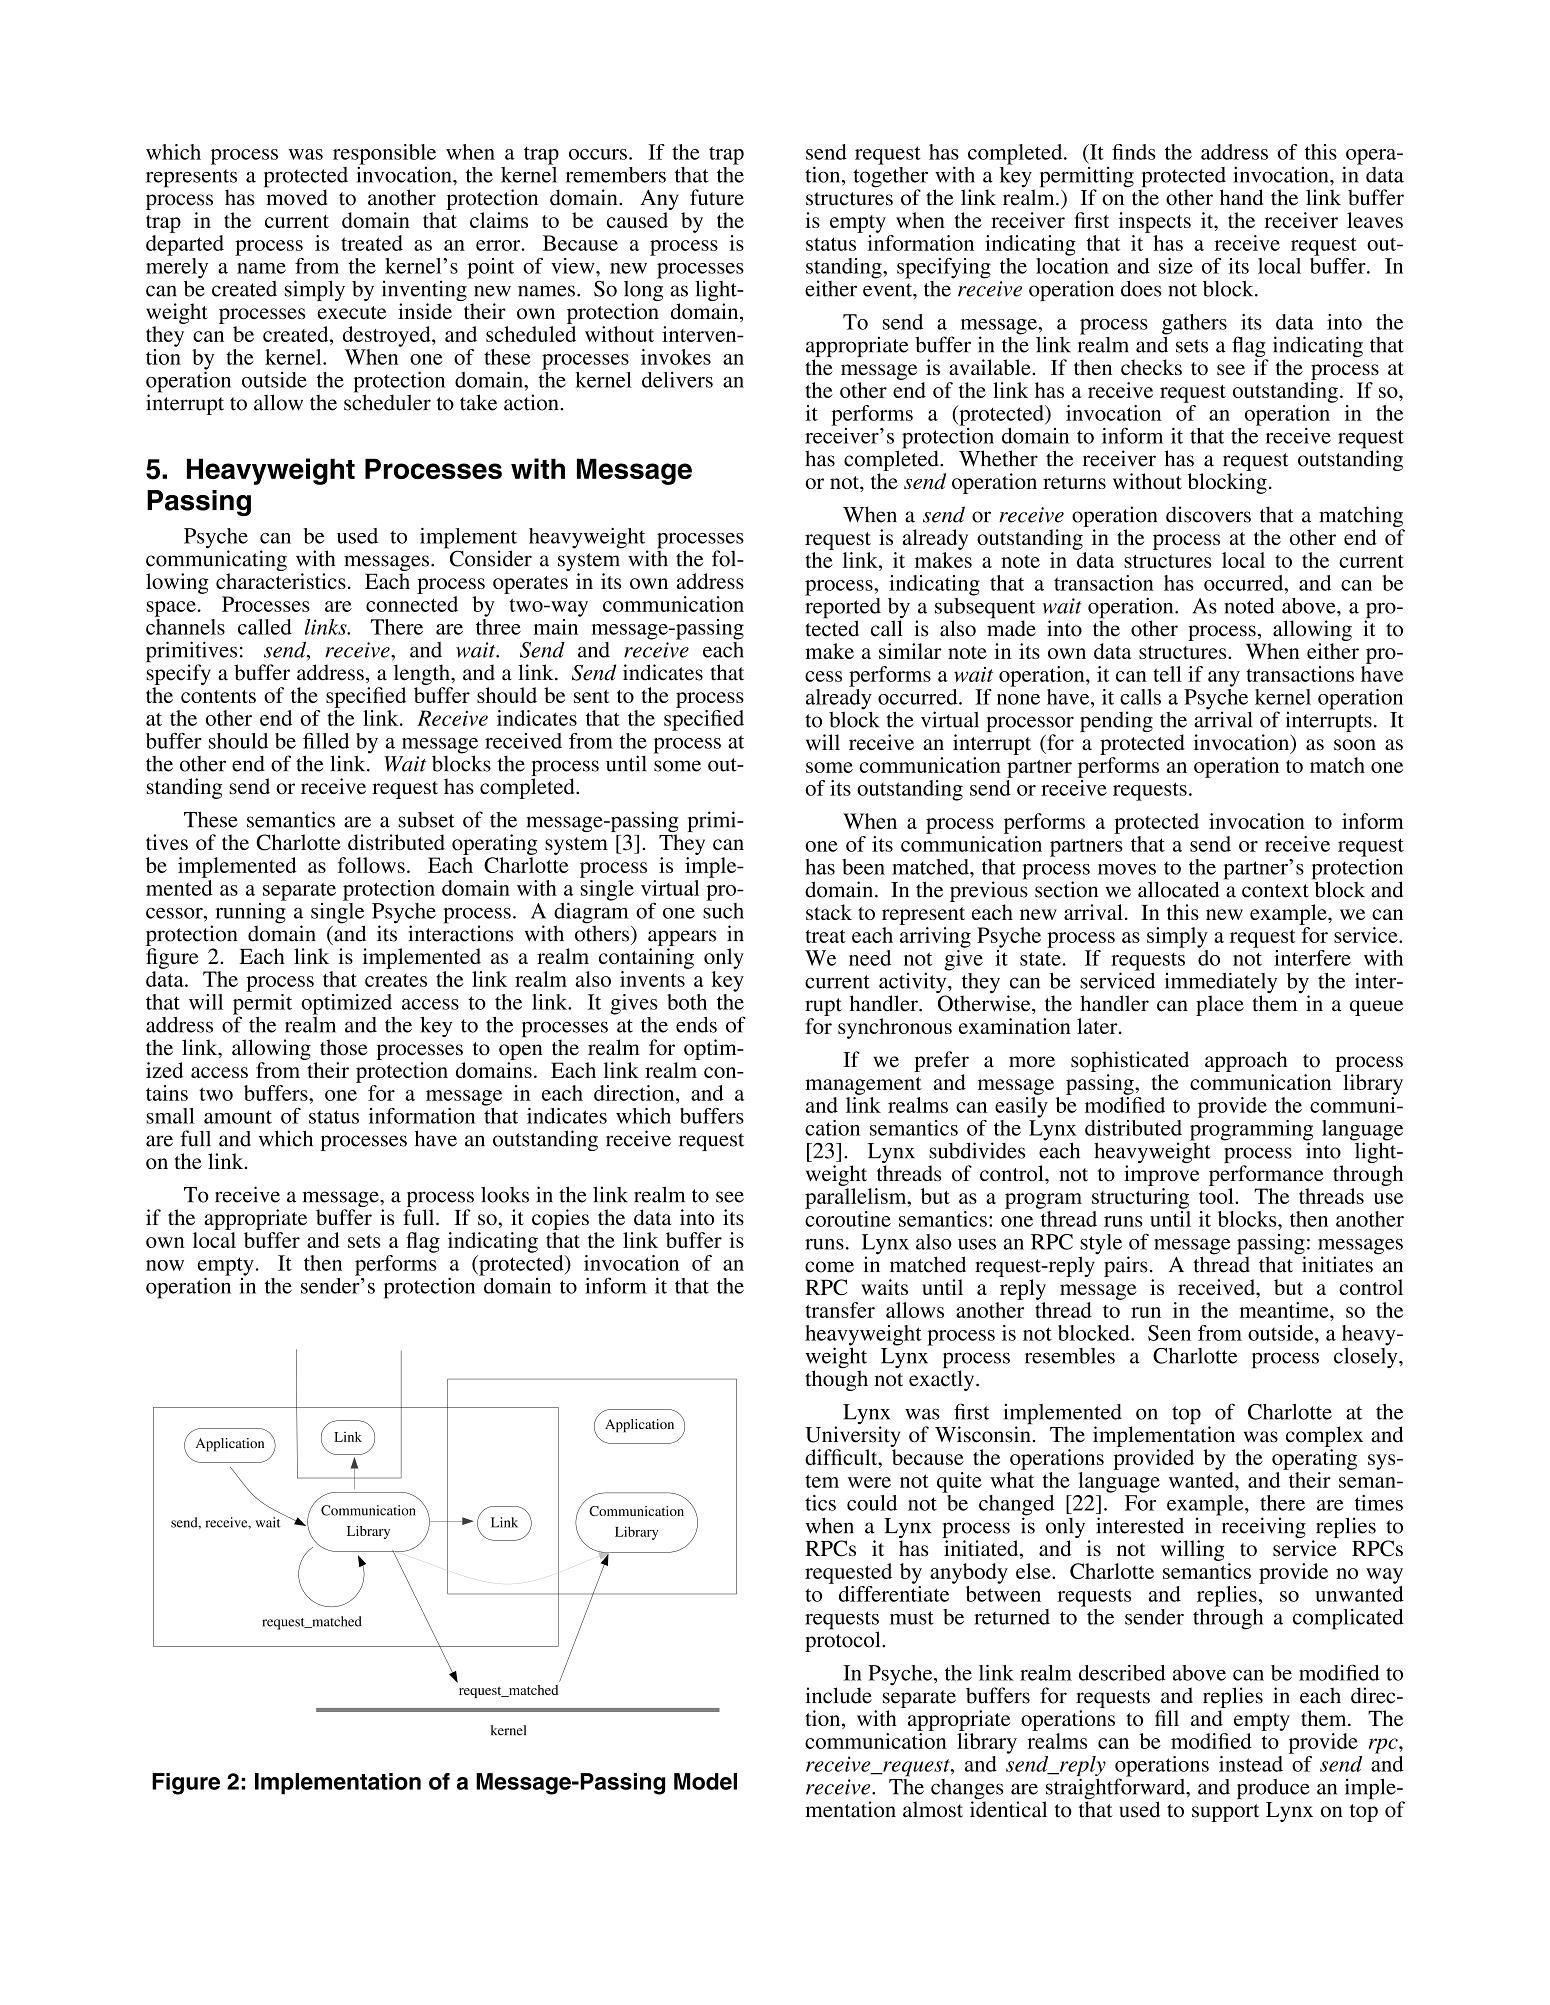  I want to click on Model, so click(705, 1781).
